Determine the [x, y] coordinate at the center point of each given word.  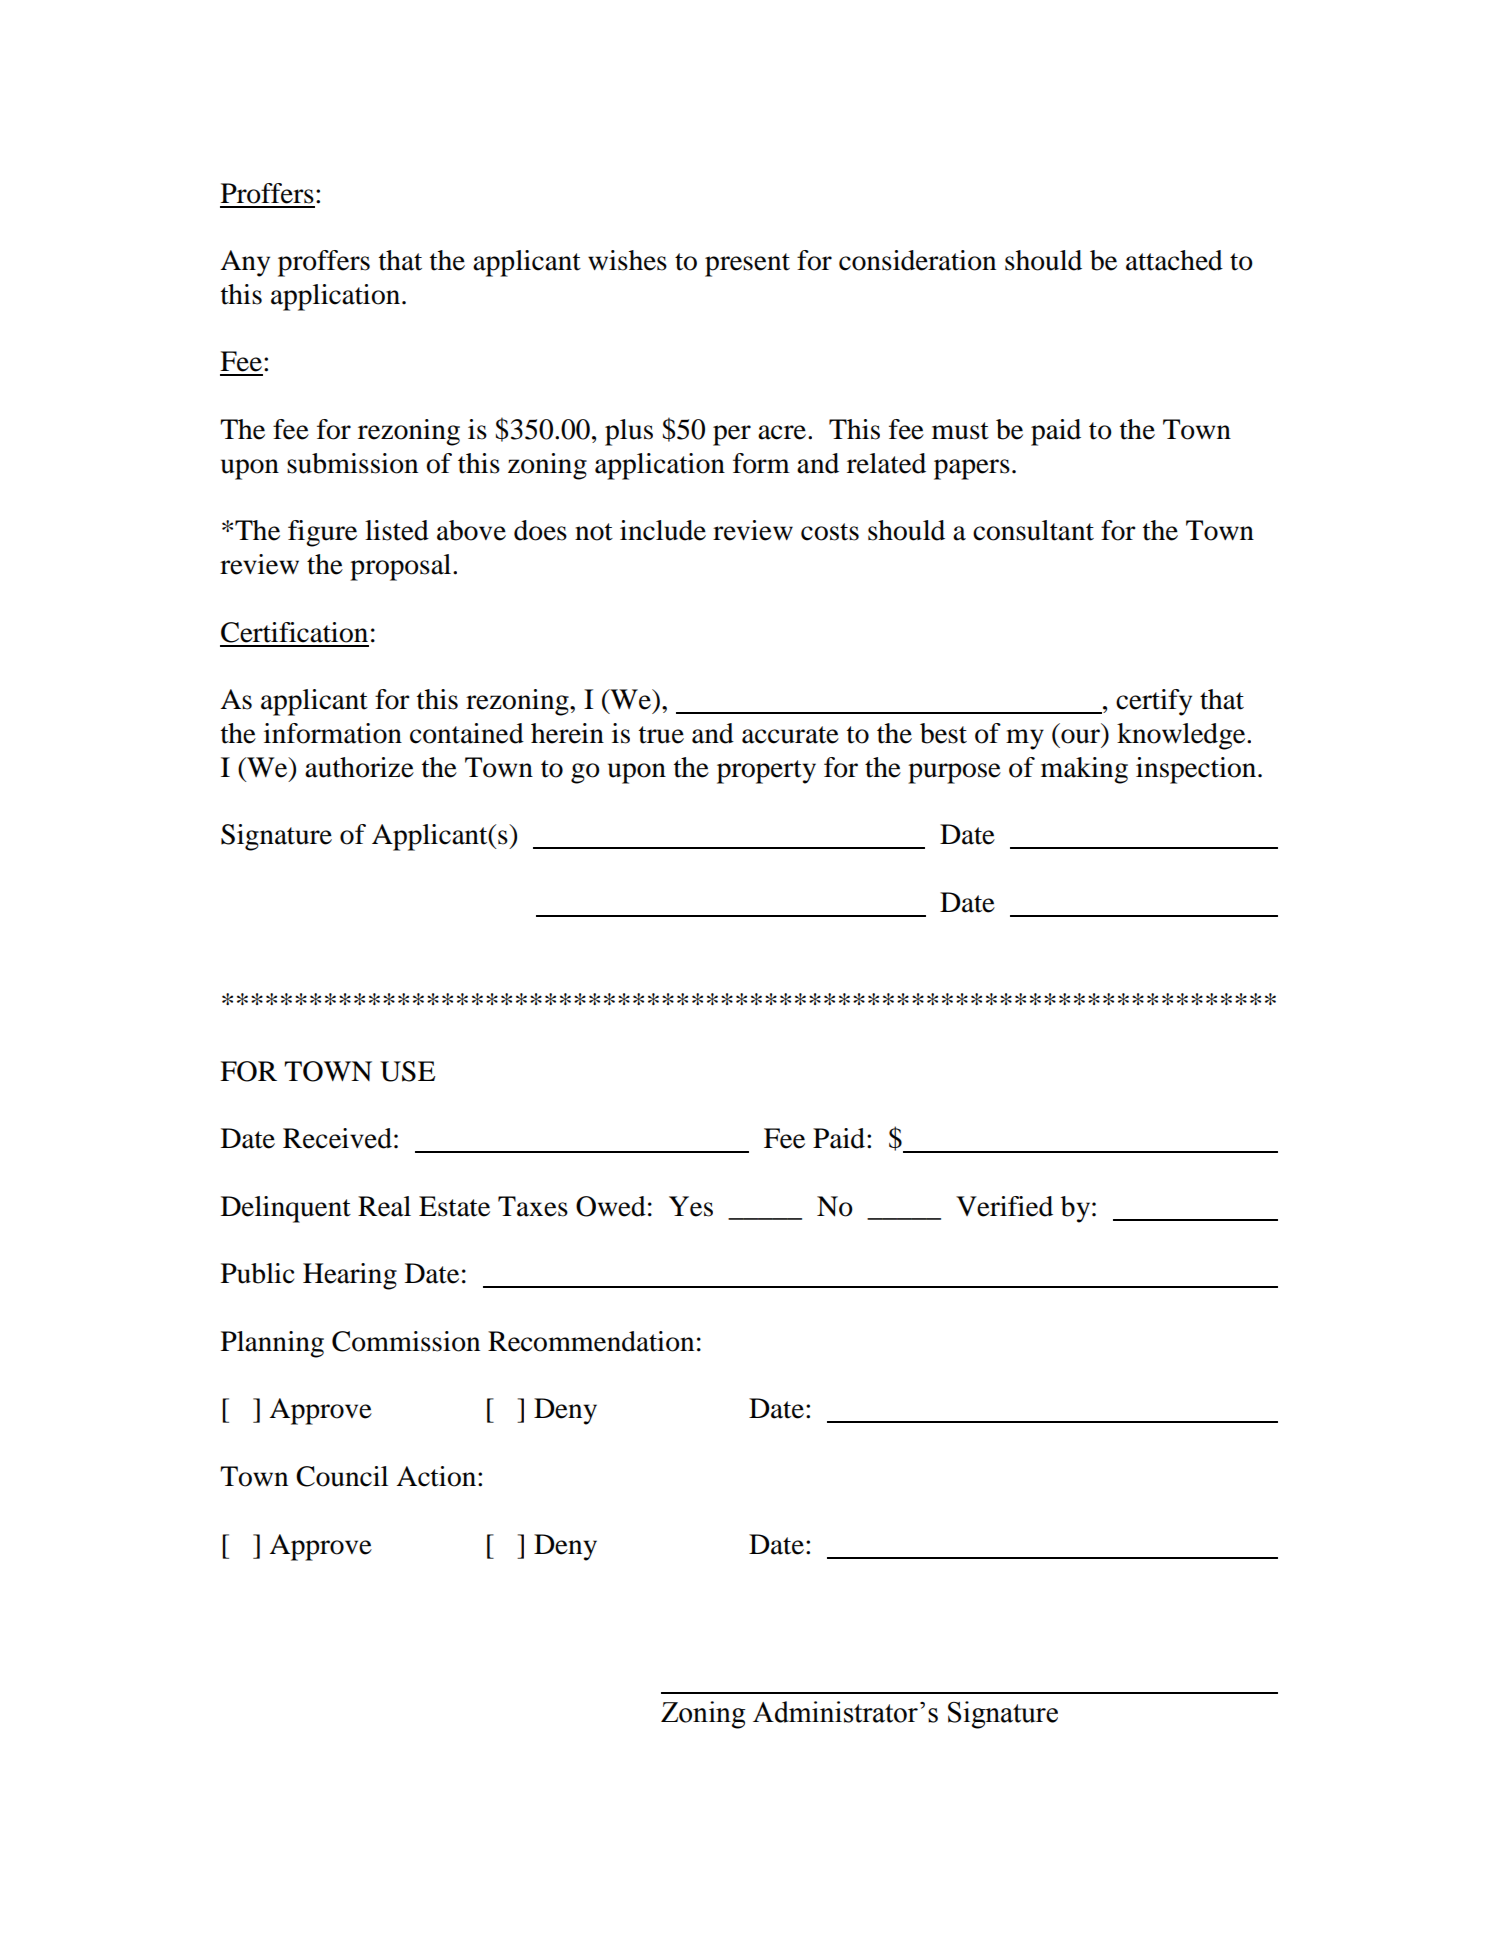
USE [407, 1071]
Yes [691, 1206]
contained [467, 733]
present [747, 265]
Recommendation [591, 1341]
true [661, 735]
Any [245, 263]
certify [1154, 702]
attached [1174, 260]
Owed [611, 1206]
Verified [1004, 1206]
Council [342, 1476]
